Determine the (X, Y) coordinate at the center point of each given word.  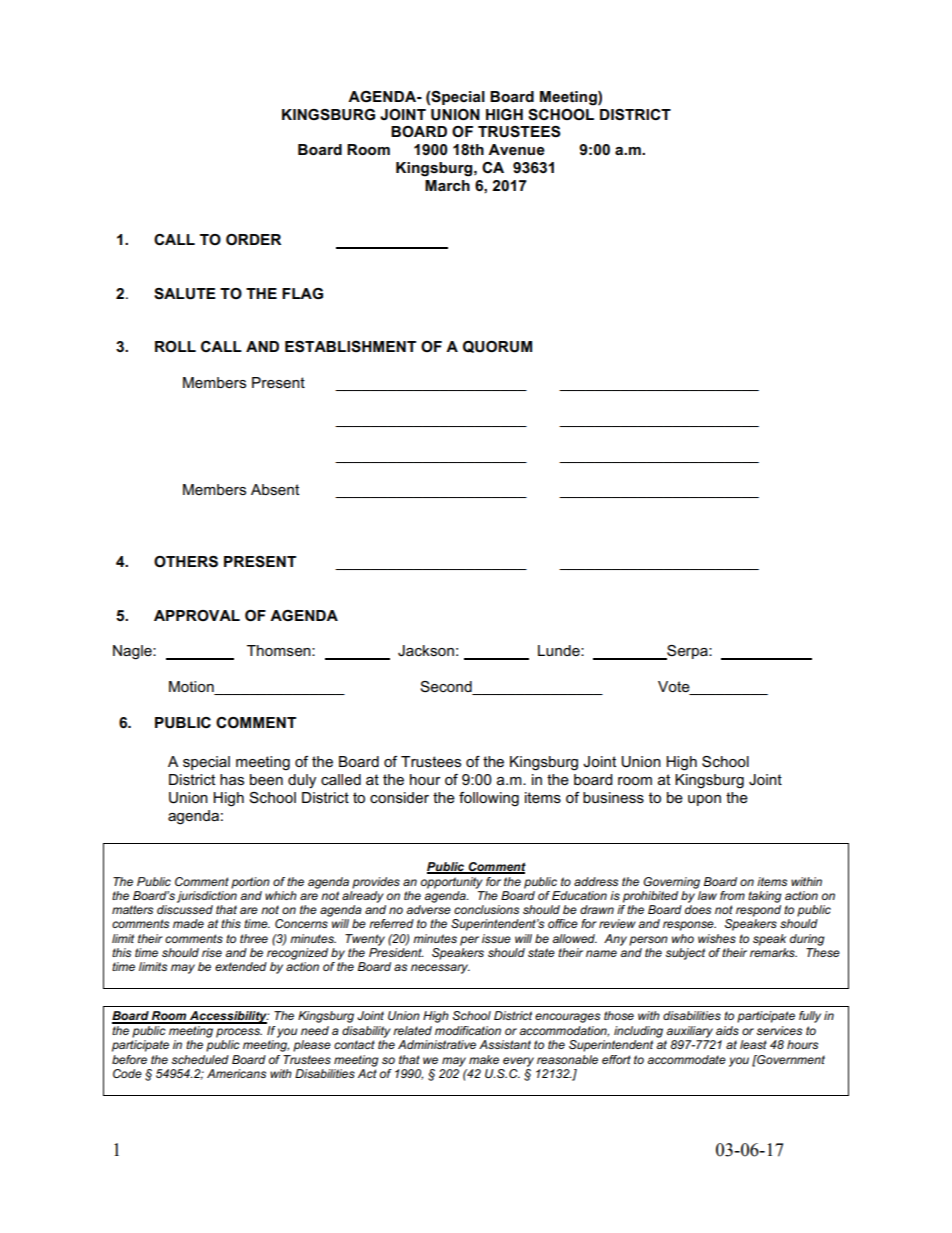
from (732, 895)
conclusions (486, 909)
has (232, 779)
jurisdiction (207, 895)
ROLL (175, 346)
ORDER (253, 239)
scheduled (200, 1059)
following (489, 799)
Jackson (426, 650)
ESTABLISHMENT (350, 347)
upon (704, 800)
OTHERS (186, 562)
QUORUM (497, 347)
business (613, 797)
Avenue (516, 149)
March (447, 185)
